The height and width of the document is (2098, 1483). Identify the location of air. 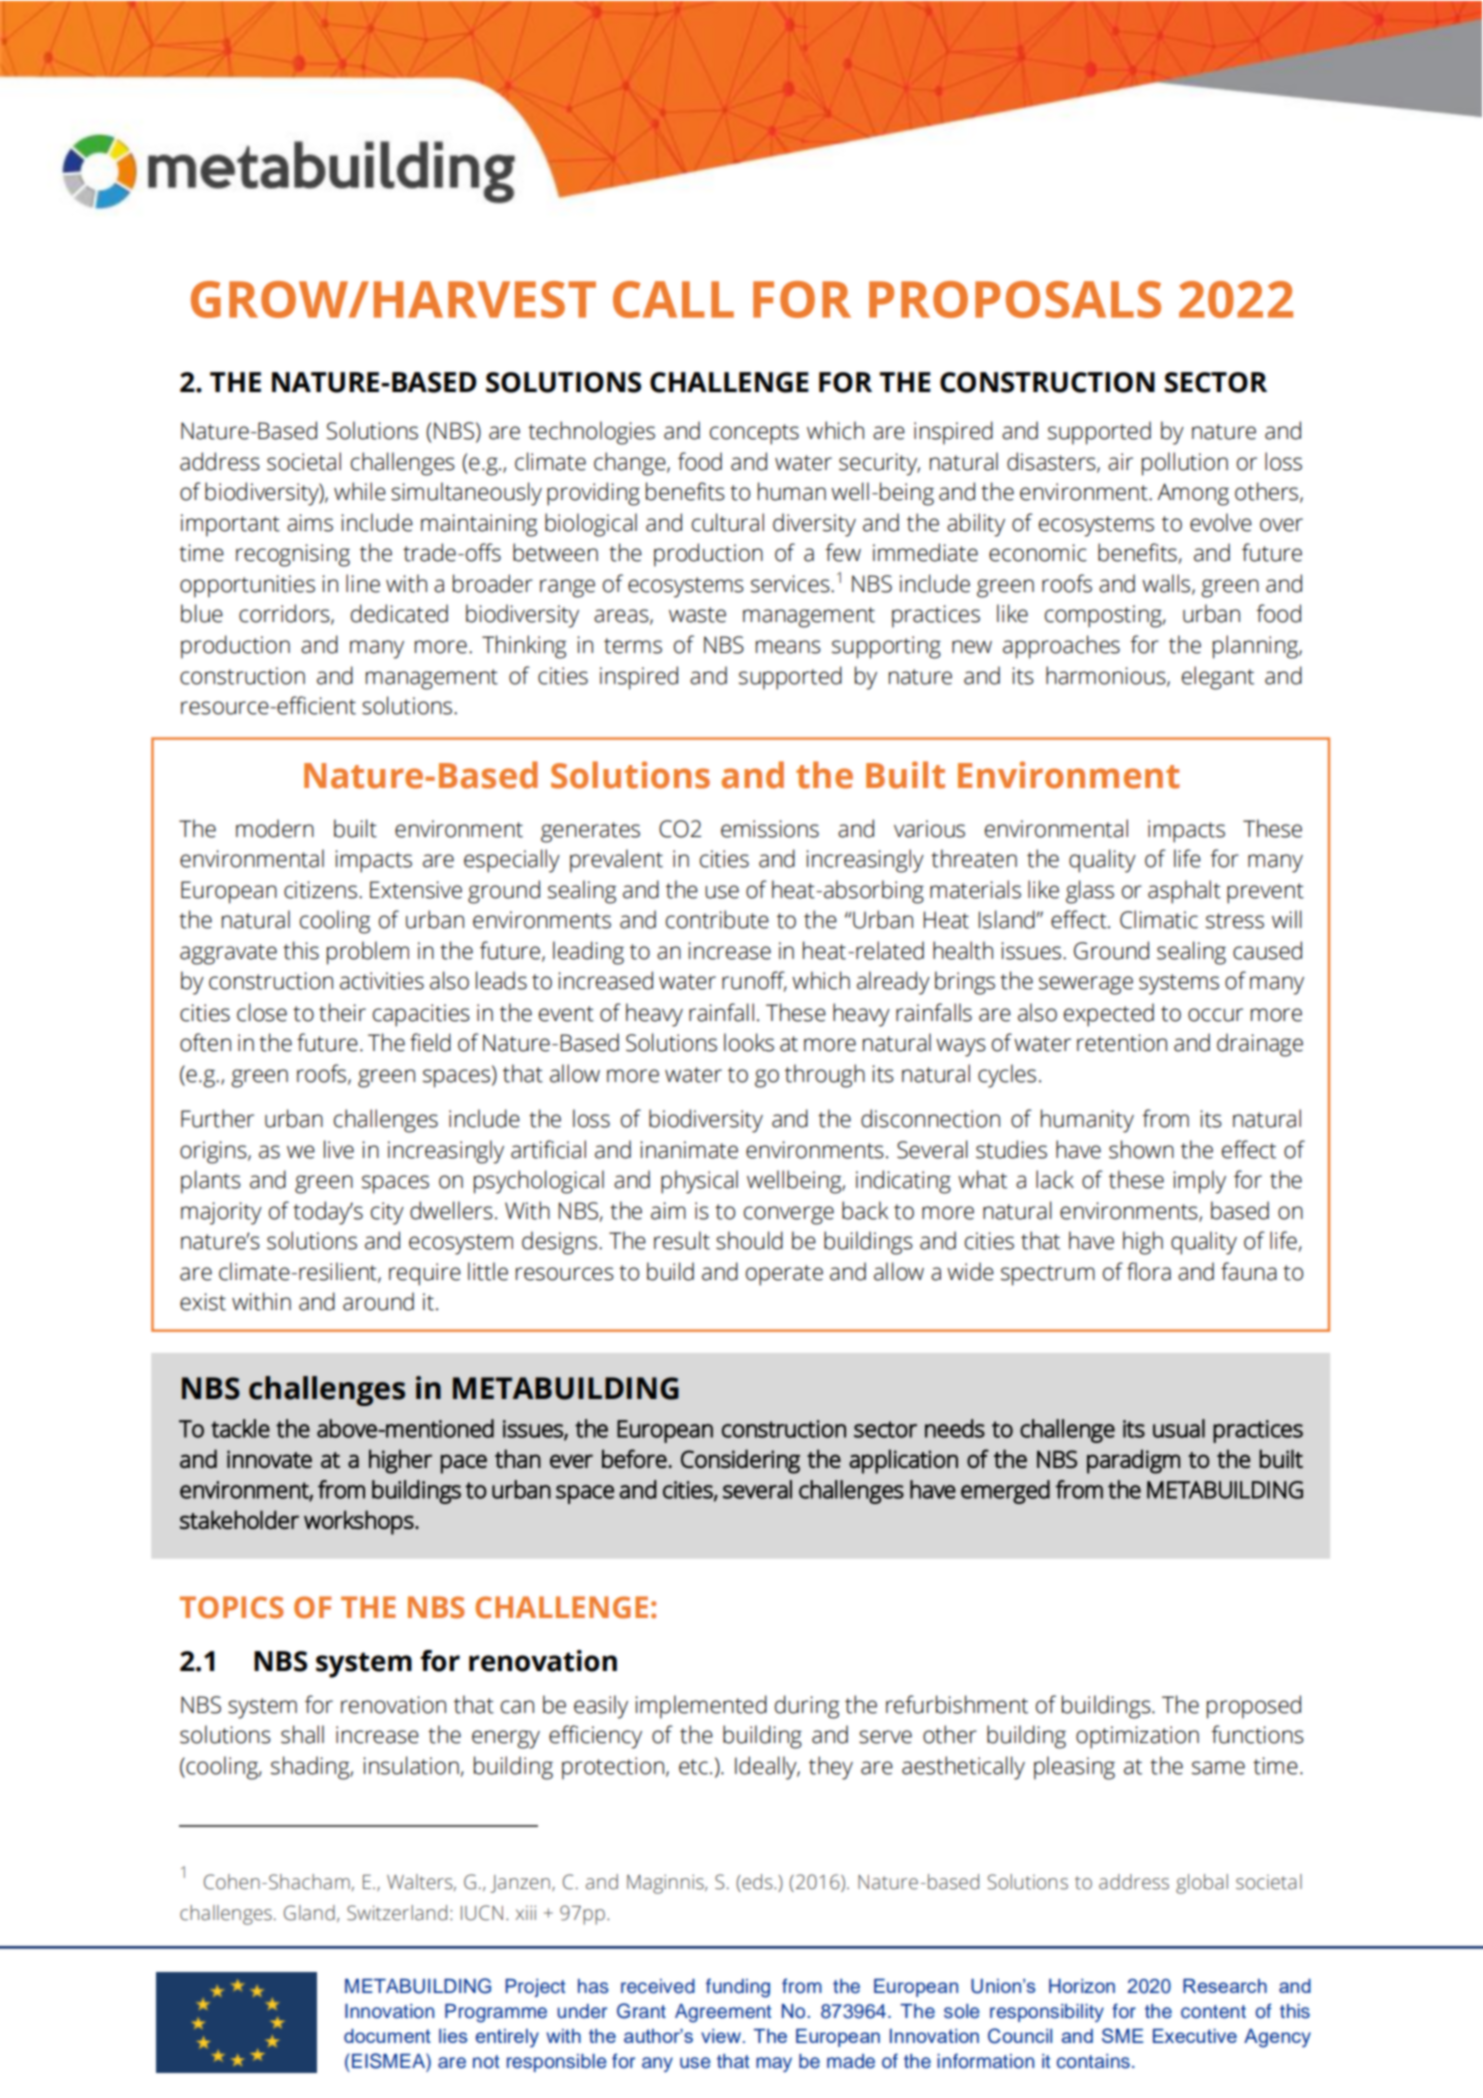
(1120, 462).
